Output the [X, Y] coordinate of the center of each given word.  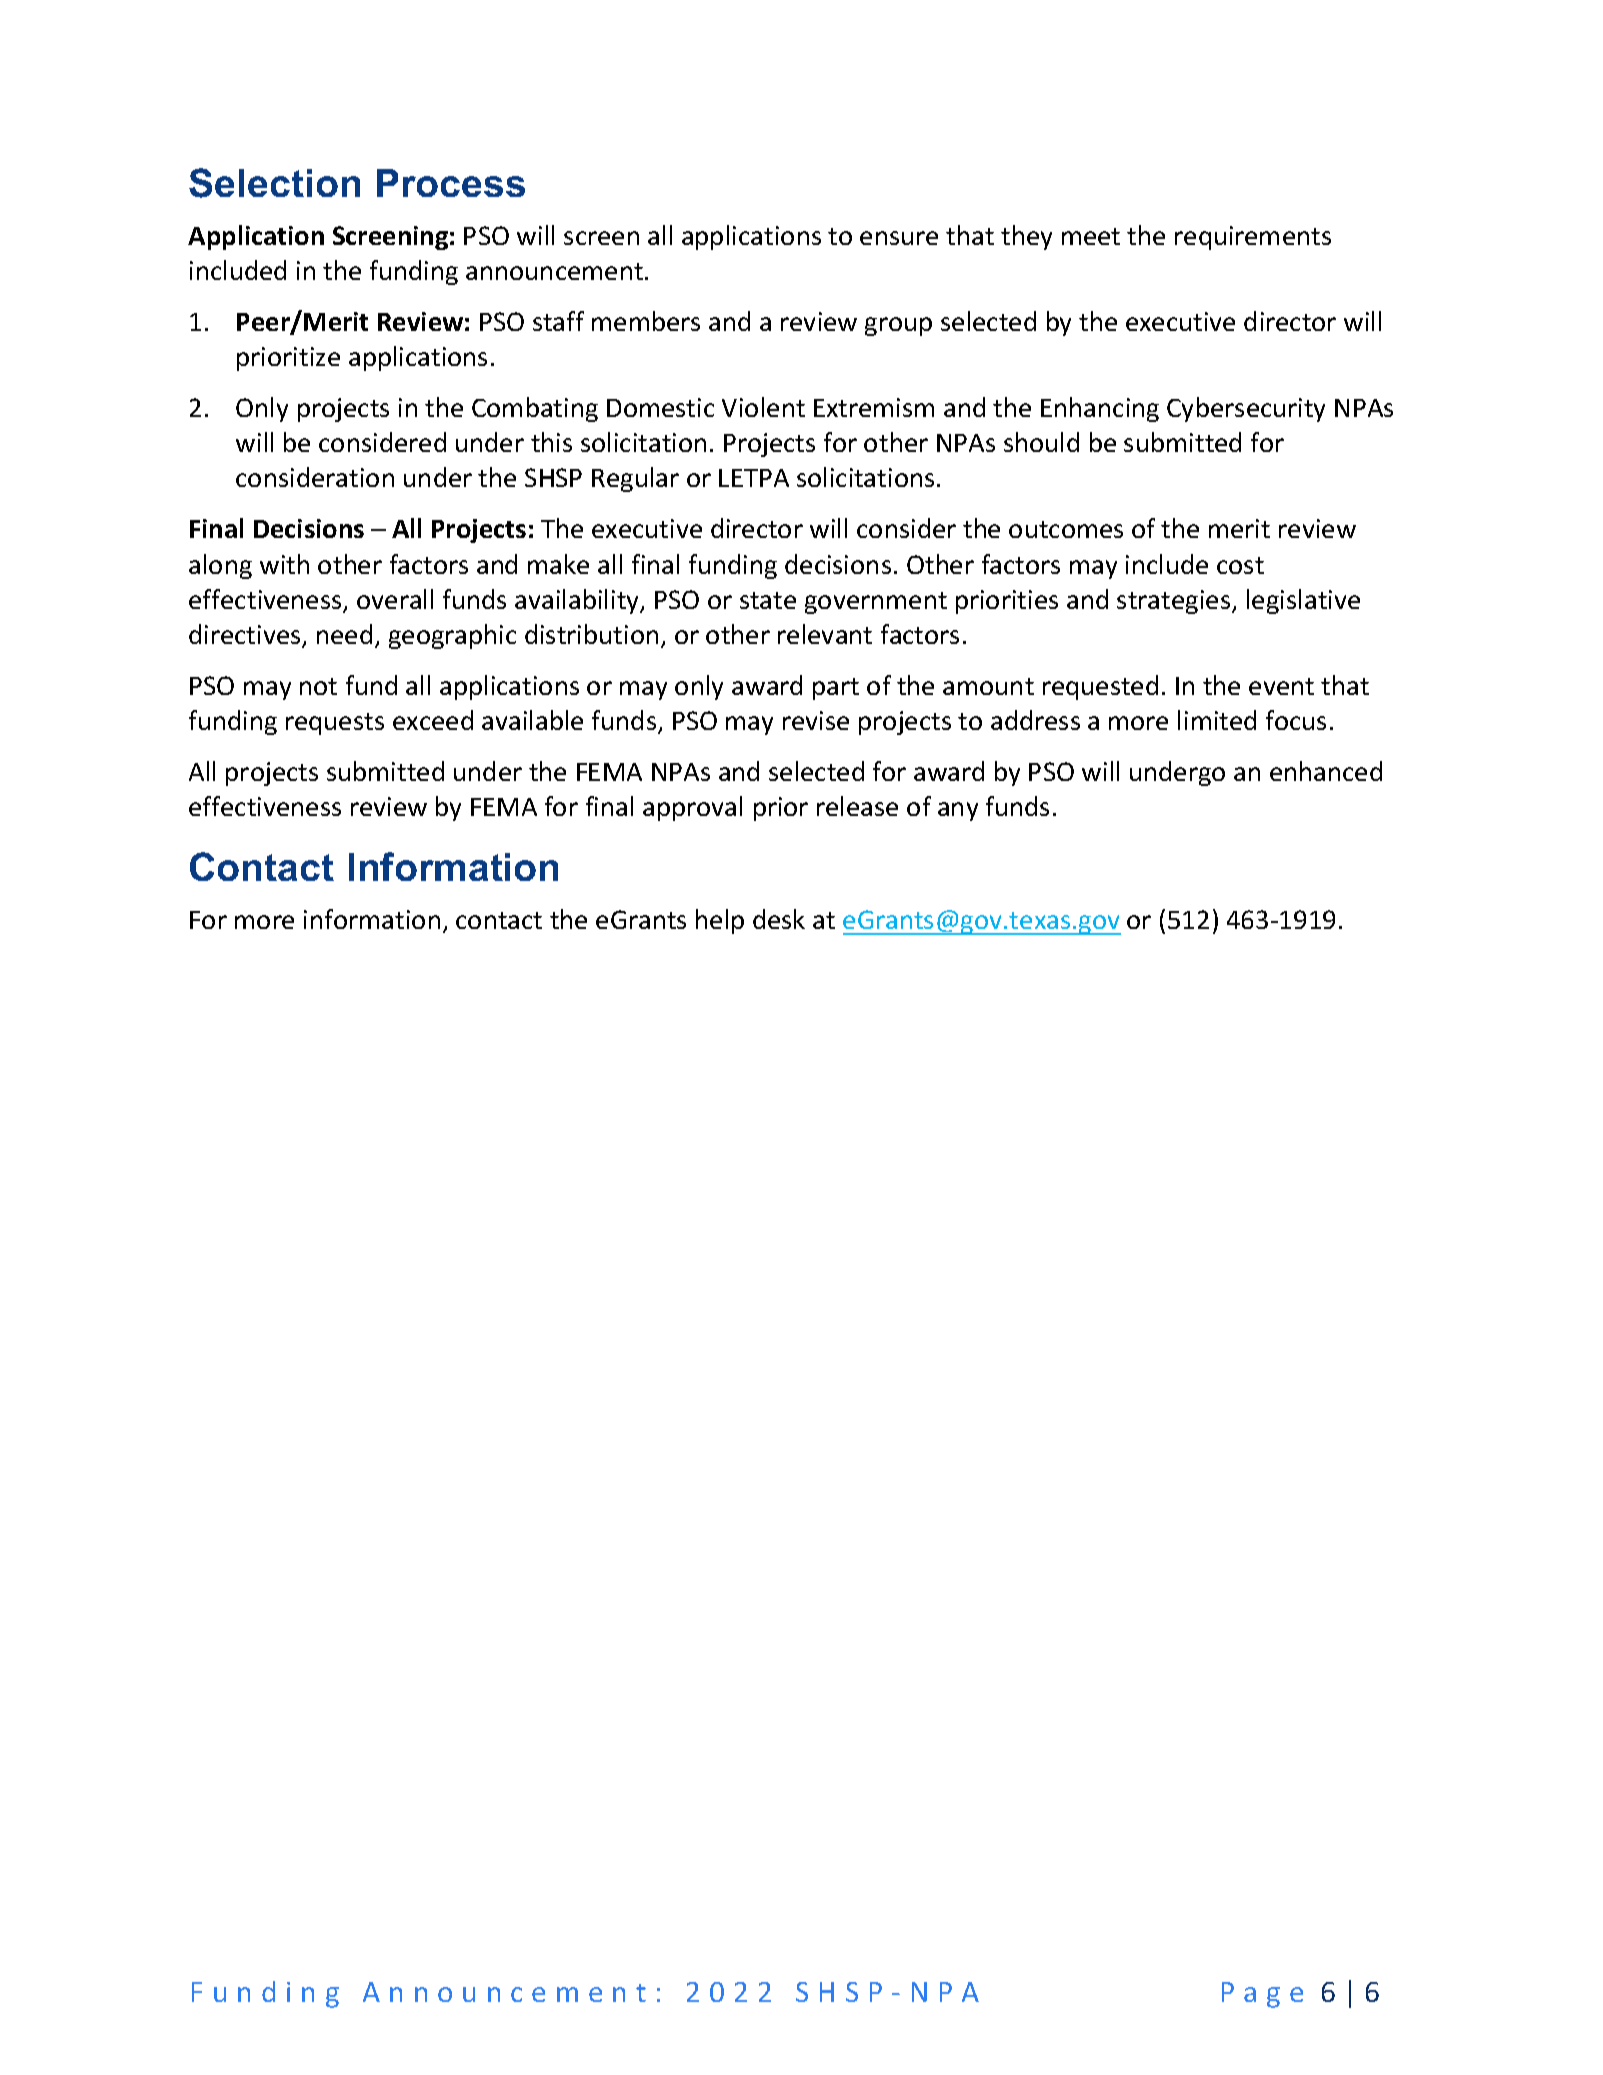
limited [1217, 720]
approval [692, 808]
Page [1262, 1995]
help [720, 921]
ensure [899, 238]
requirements [1253, 238]
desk [779, 919]
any [958, 811]
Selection [274, 183]
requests [335, 724]
